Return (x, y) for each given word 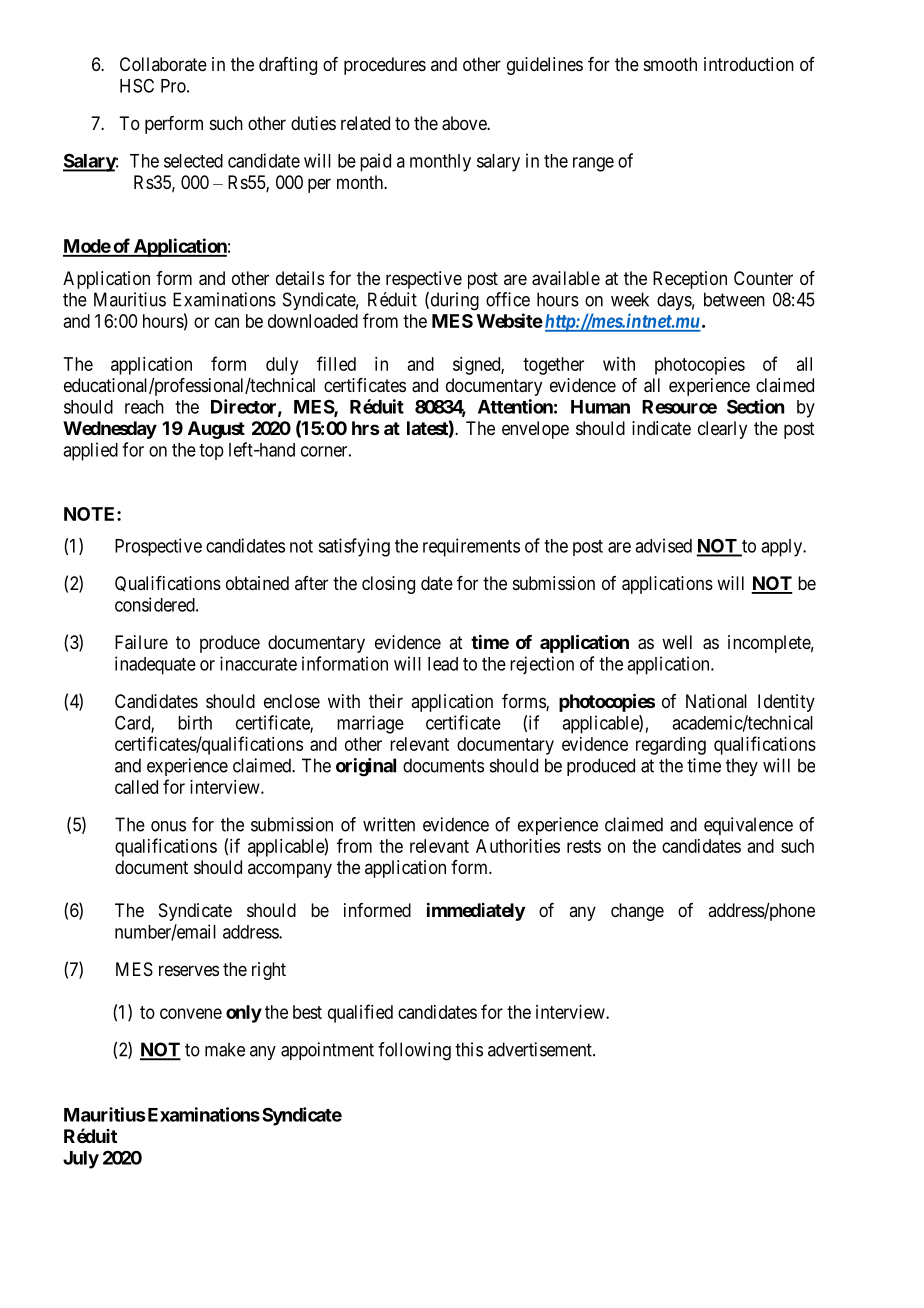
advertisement (541, 1049)
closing (388, 585)
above (465, 123)
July (81, 1160)
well (677, 642)
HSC (137, 86)
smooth (670, 64)
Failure (141, 642)
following (414, 1051)
